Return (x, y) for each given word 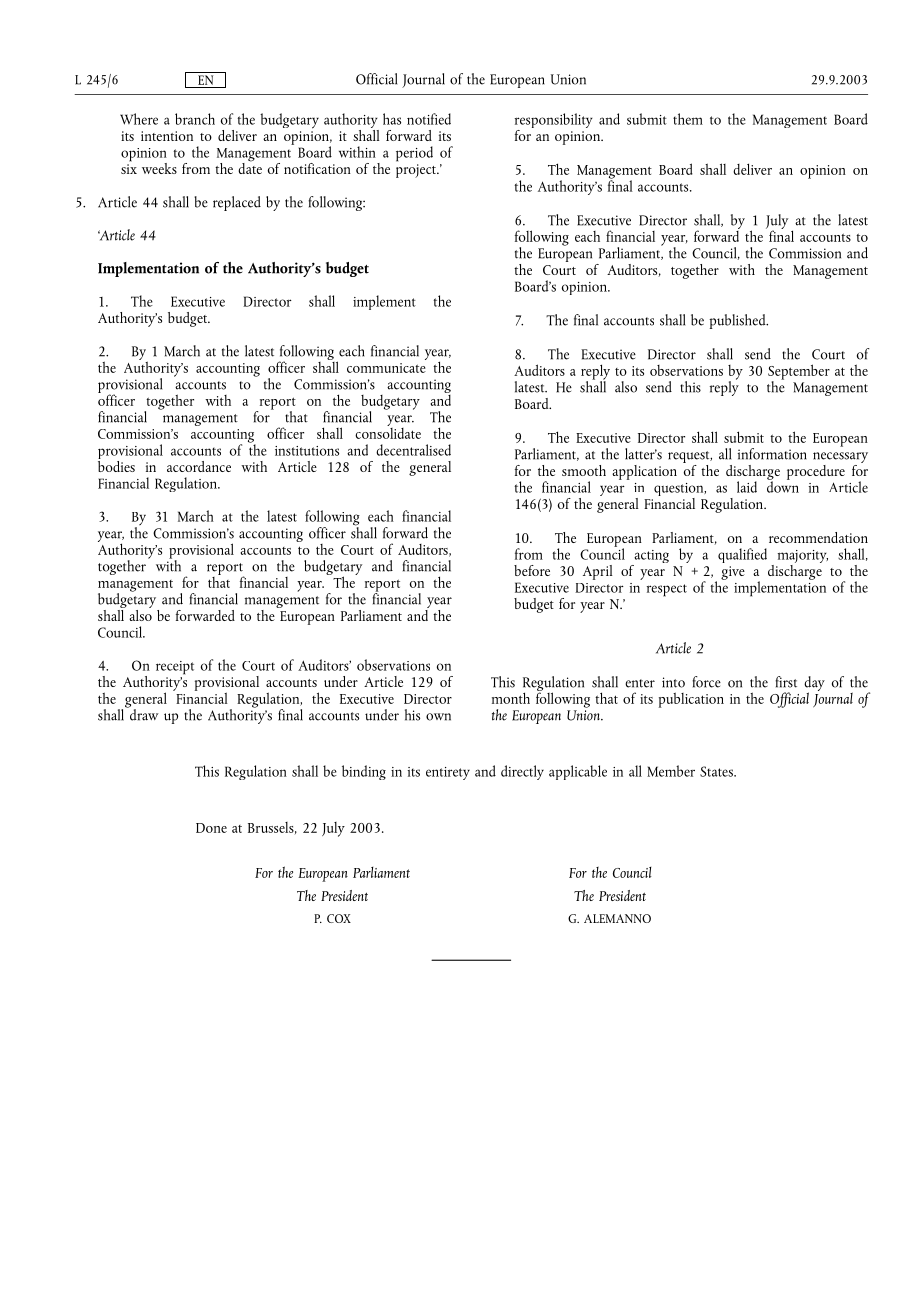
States (717, 771)
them (688, 119)
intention (167, 136)
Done (211, 828)
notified (429, 119)
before (532, 570)
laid (747, 487)
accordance (199, 466)
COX (339, 918)
